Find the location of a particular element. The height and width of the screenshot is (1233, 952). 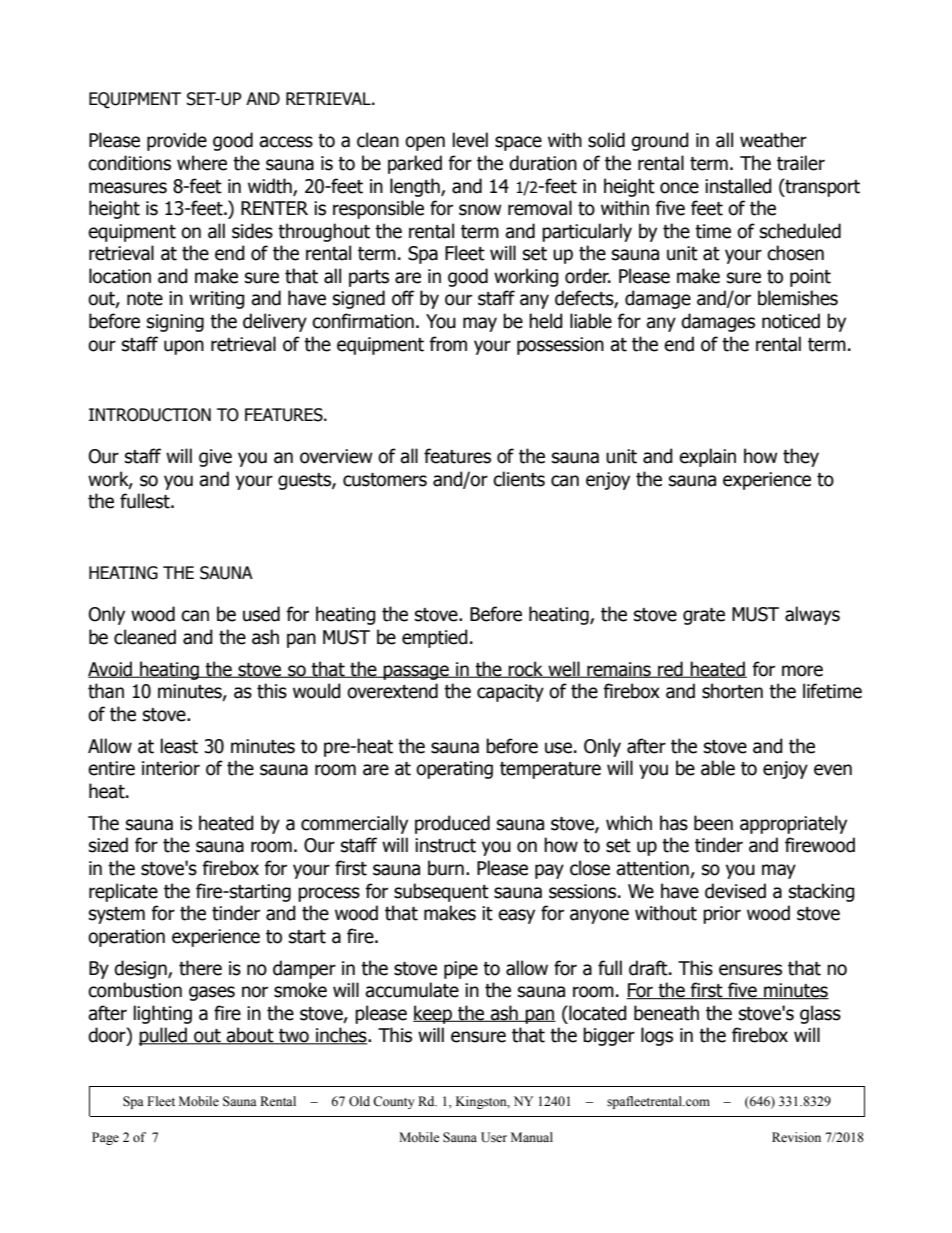

where is located at coordinates (202, 163).
